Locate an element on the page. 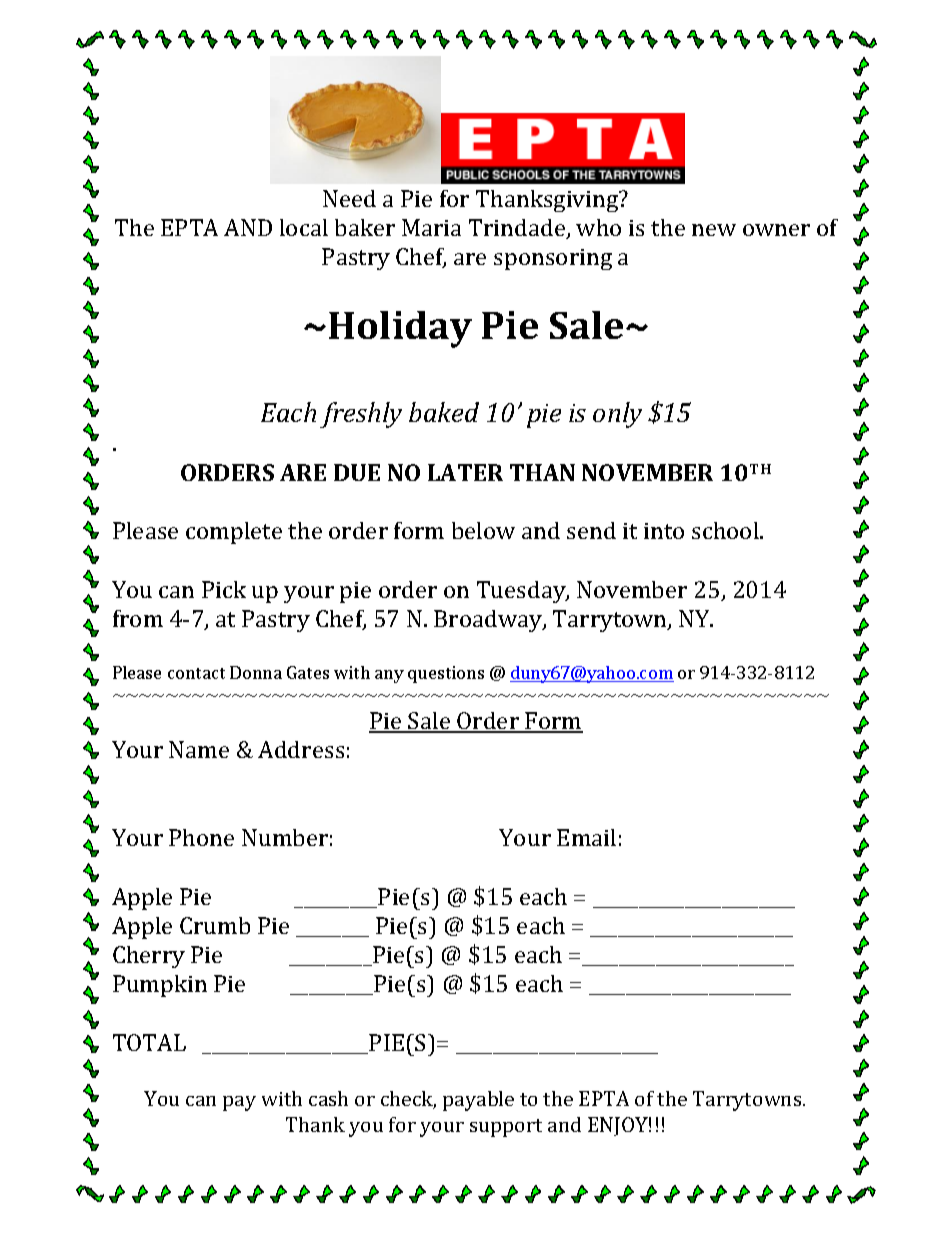  Maria is located at coordinates (431, 227).
